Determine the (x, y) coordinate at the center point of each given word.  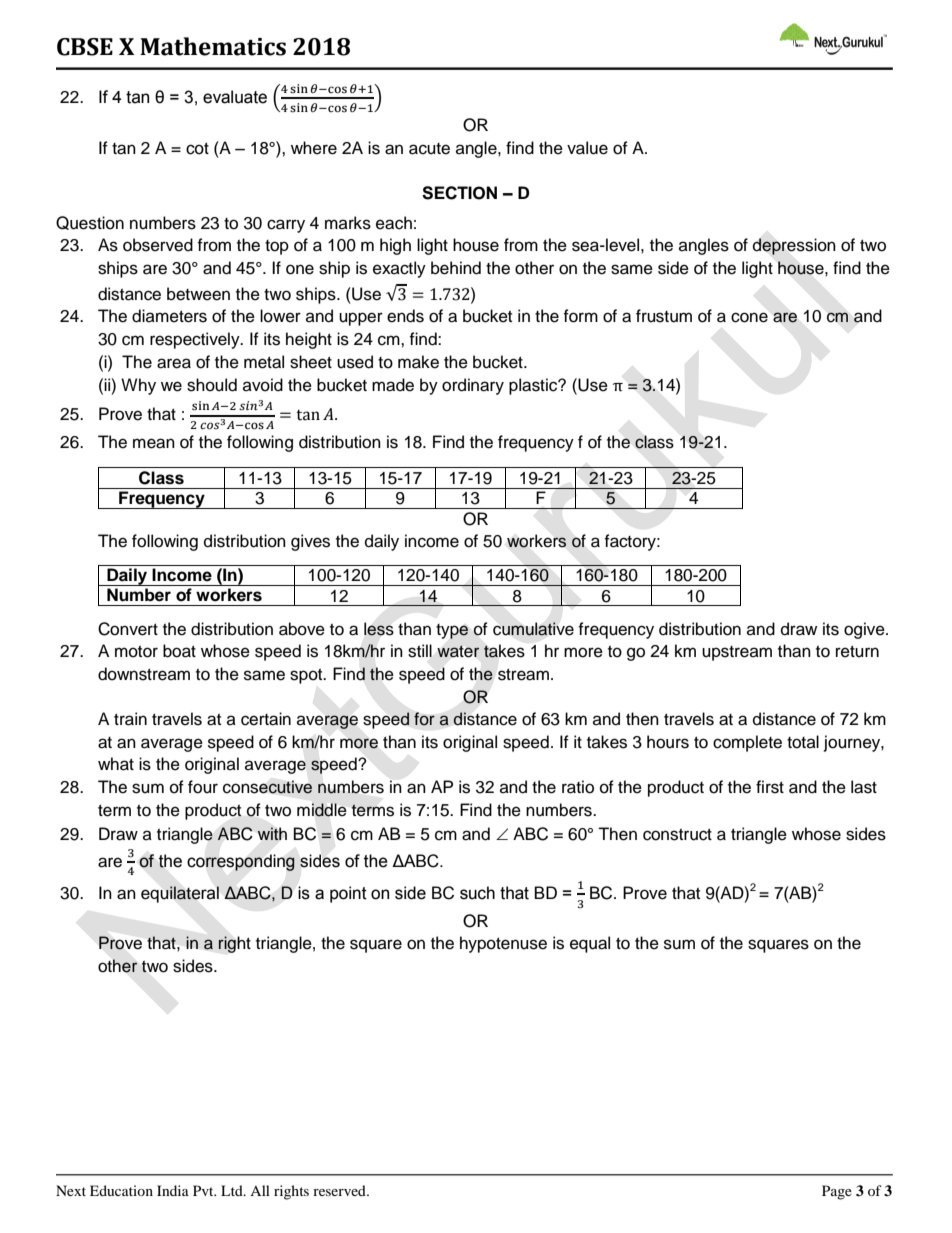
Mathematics (213, 46)
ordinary (473, 386)
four (203, 787)
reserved (340, 1190)
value (587, 148)
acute (429, 149)
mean (154, 443)
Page (837, 1192)
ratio (578, 787)
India (173, 1190)
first (770, 787)
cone (749, 317)
